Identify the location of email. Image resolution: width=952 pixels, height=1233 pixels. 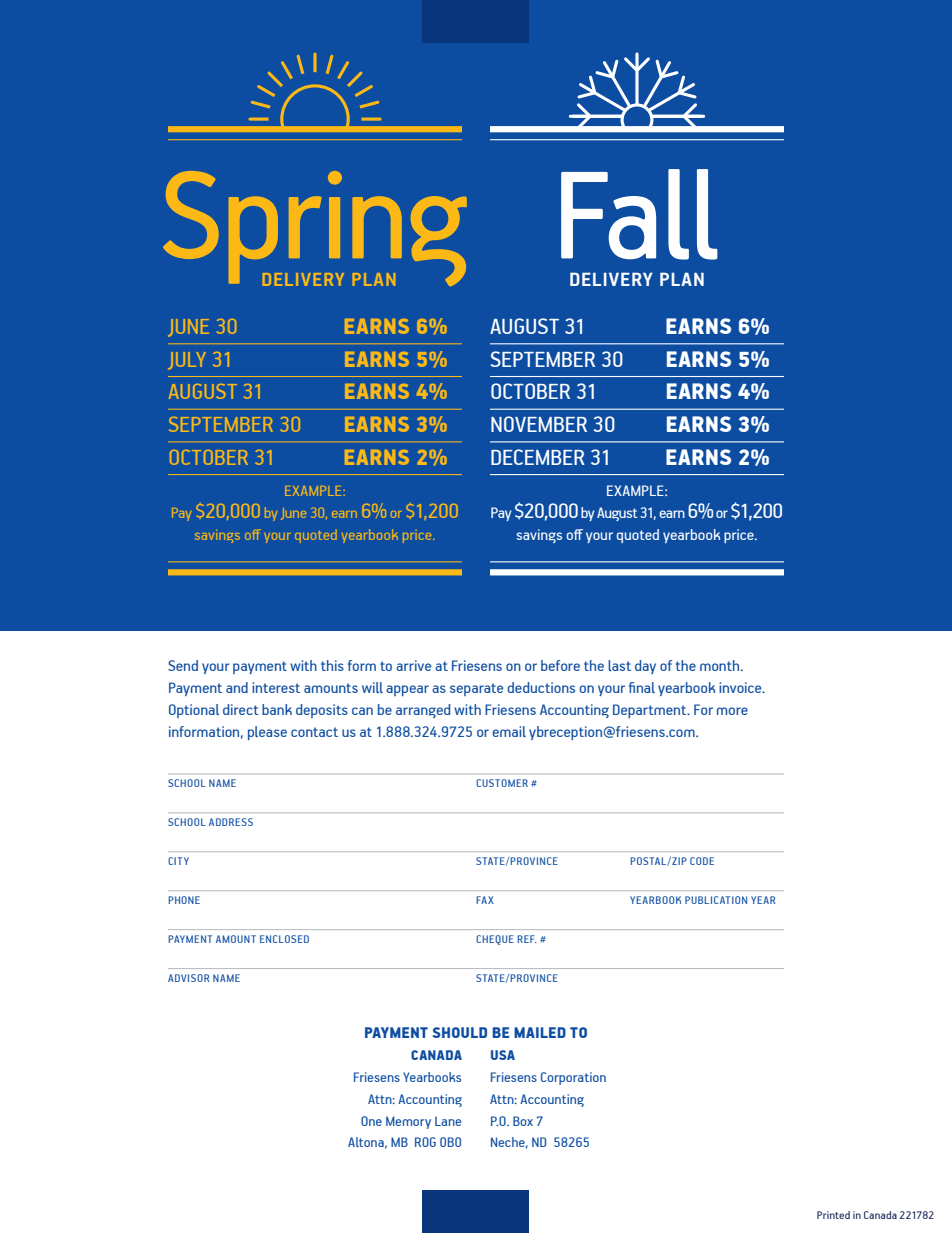
(509, 731).
